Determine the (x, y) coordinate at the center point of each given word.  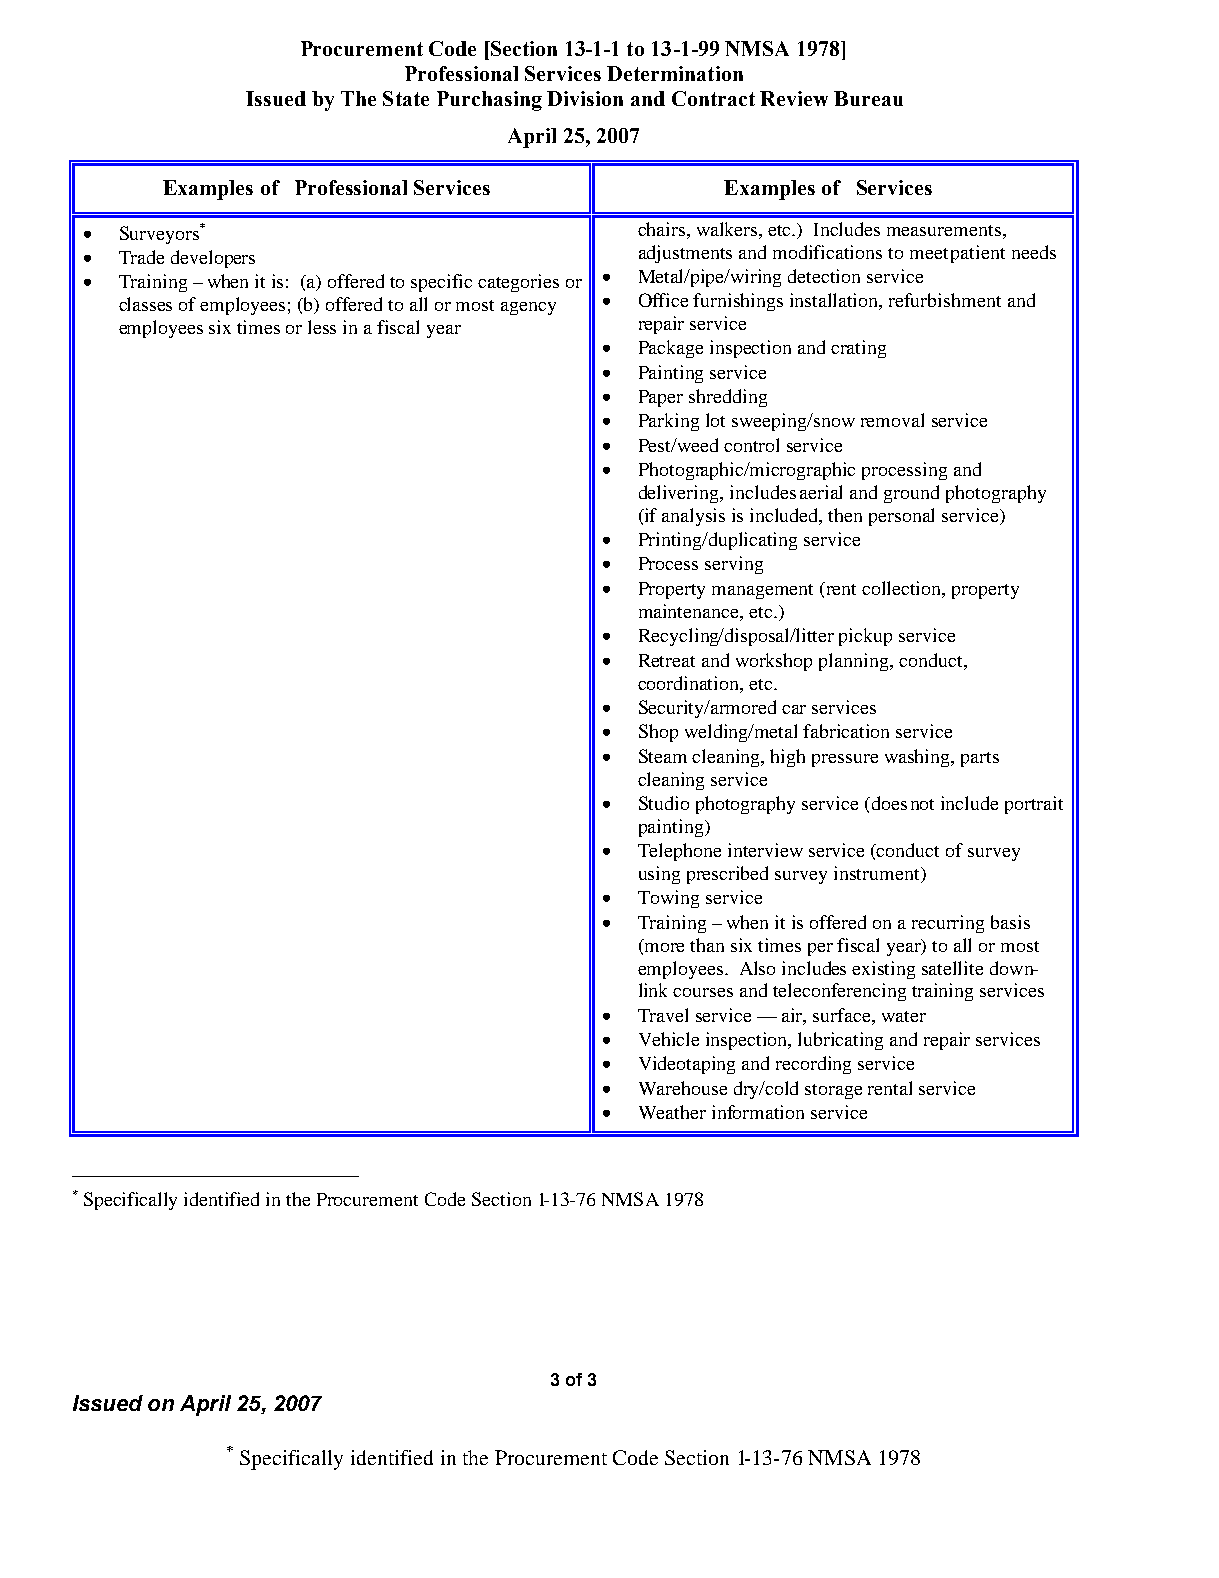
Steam (663, 756)
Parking (669, 422)
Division (585, 98)
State (406, 98)
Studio (664, 803)
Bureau (868, 98)
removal (892, 420)
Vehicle (669, 1039)
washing (919, 758)
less (322, 327)
